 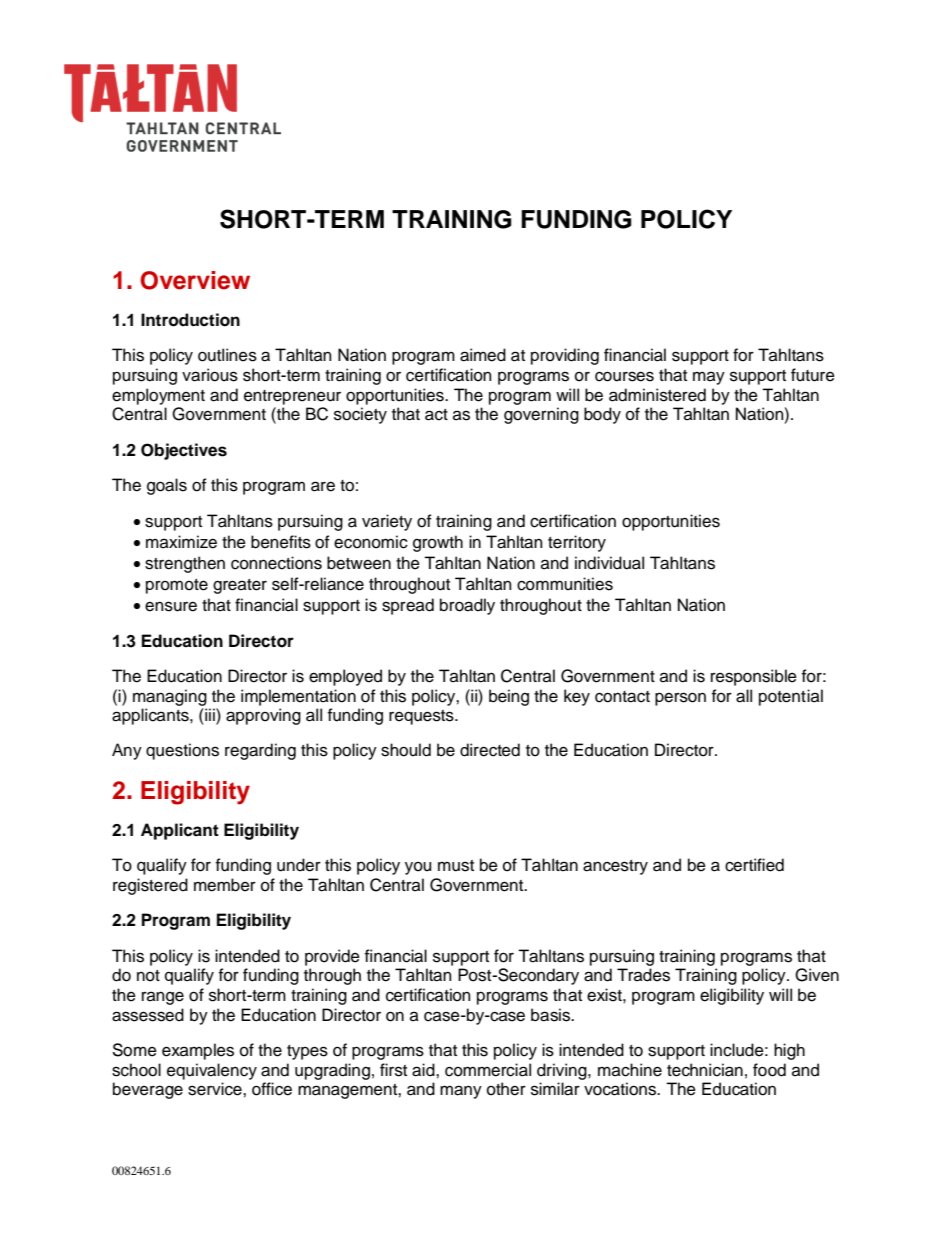 What do you see at coordinates (709, 378) in the screenshot?
I see `may` at bounding box center [709, 378].
